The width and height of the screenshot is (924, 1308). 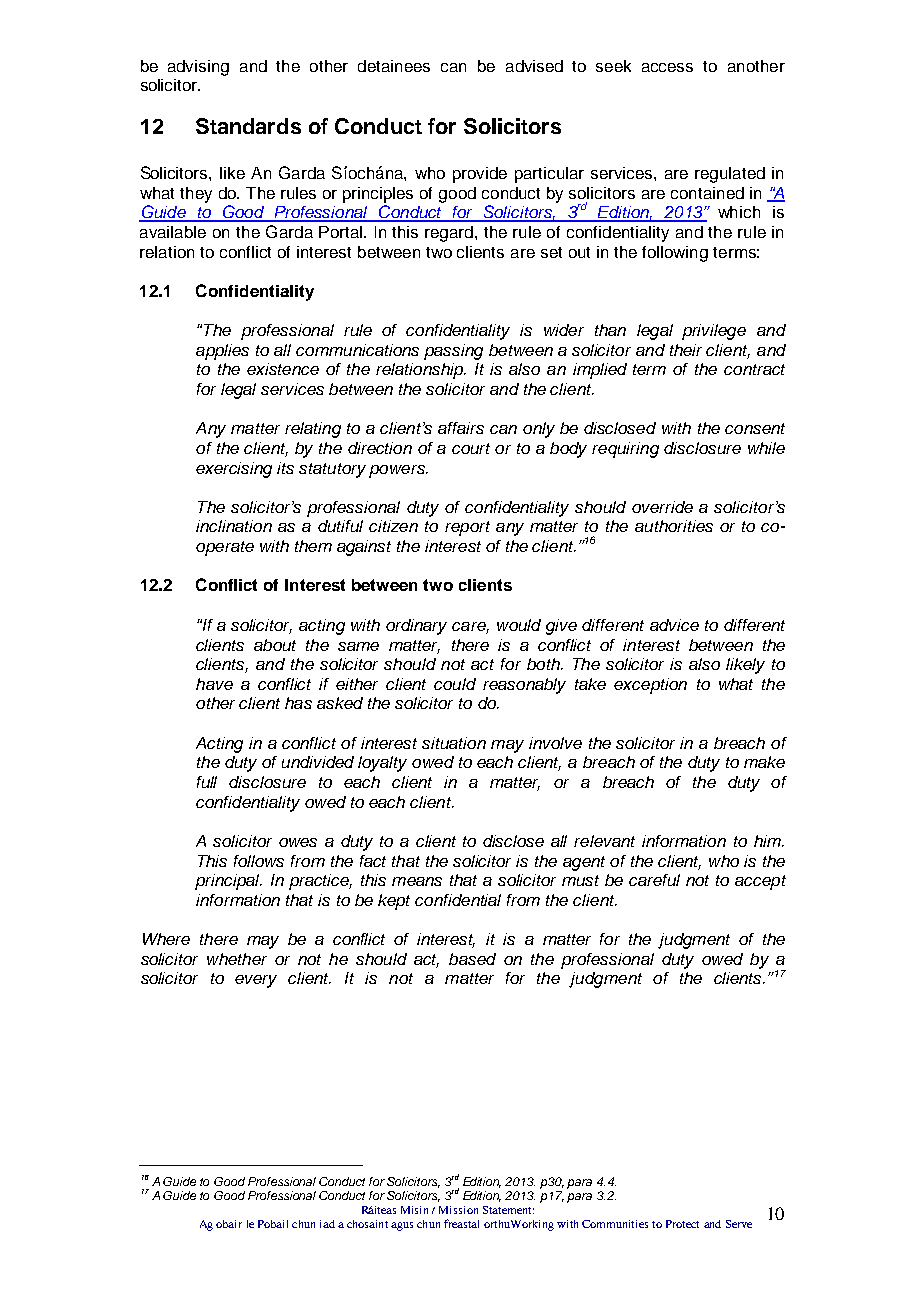 I want to click on principal, so click(x=228, y=882).
